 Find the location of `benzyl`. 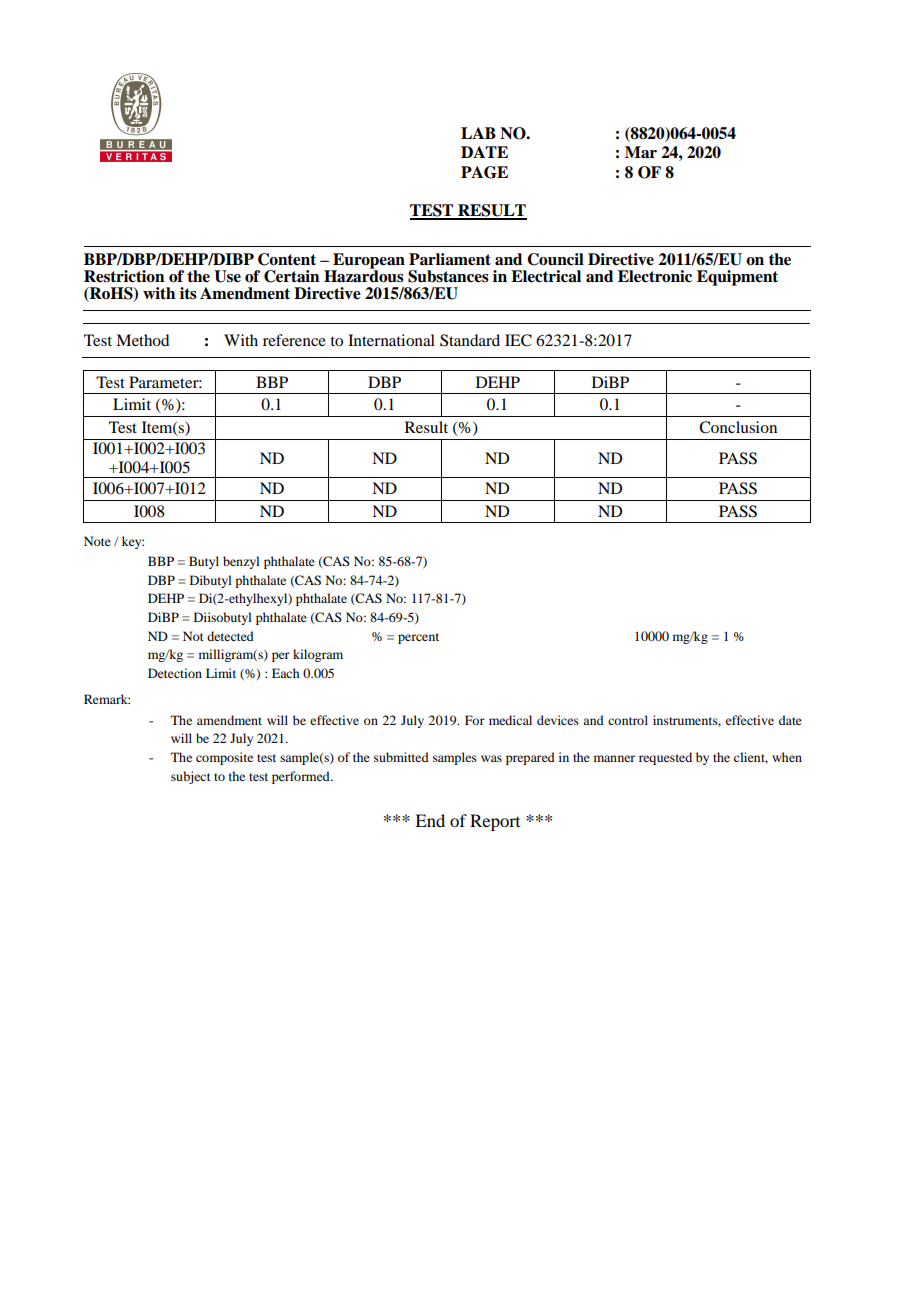

benzyl is located at coordinates (241, 562).
